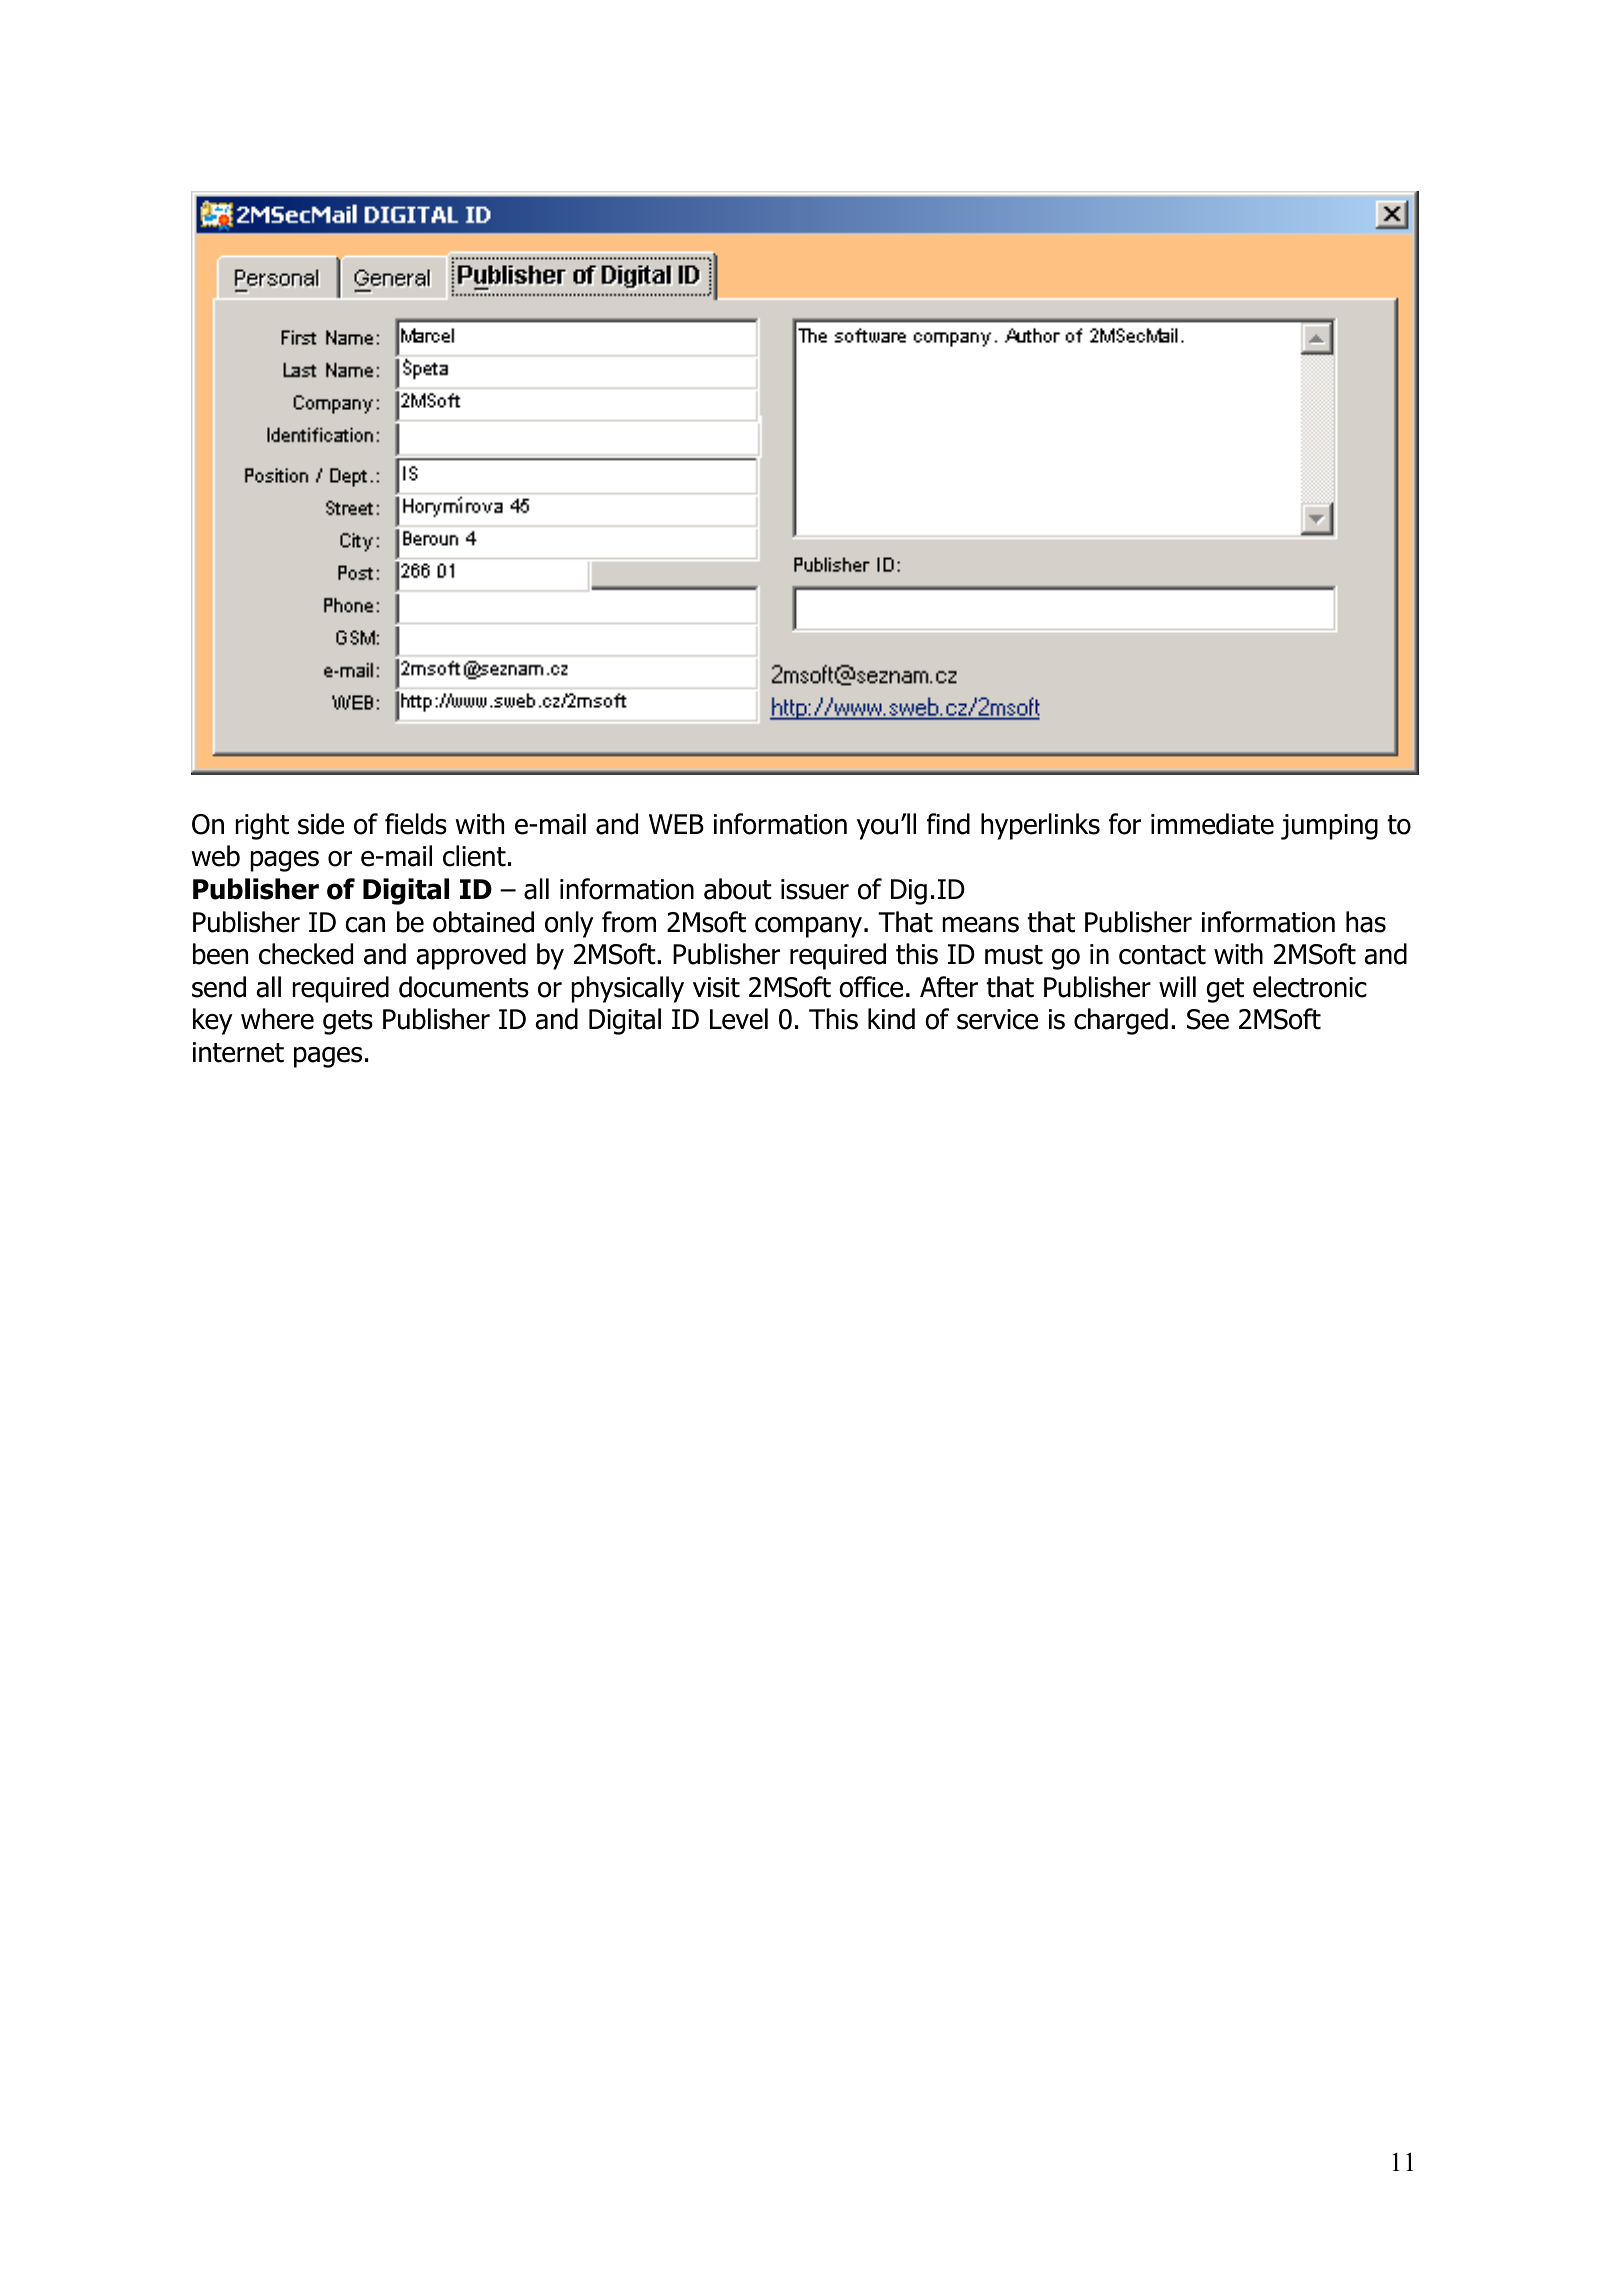  I want to click on office, so click(871, 987).
